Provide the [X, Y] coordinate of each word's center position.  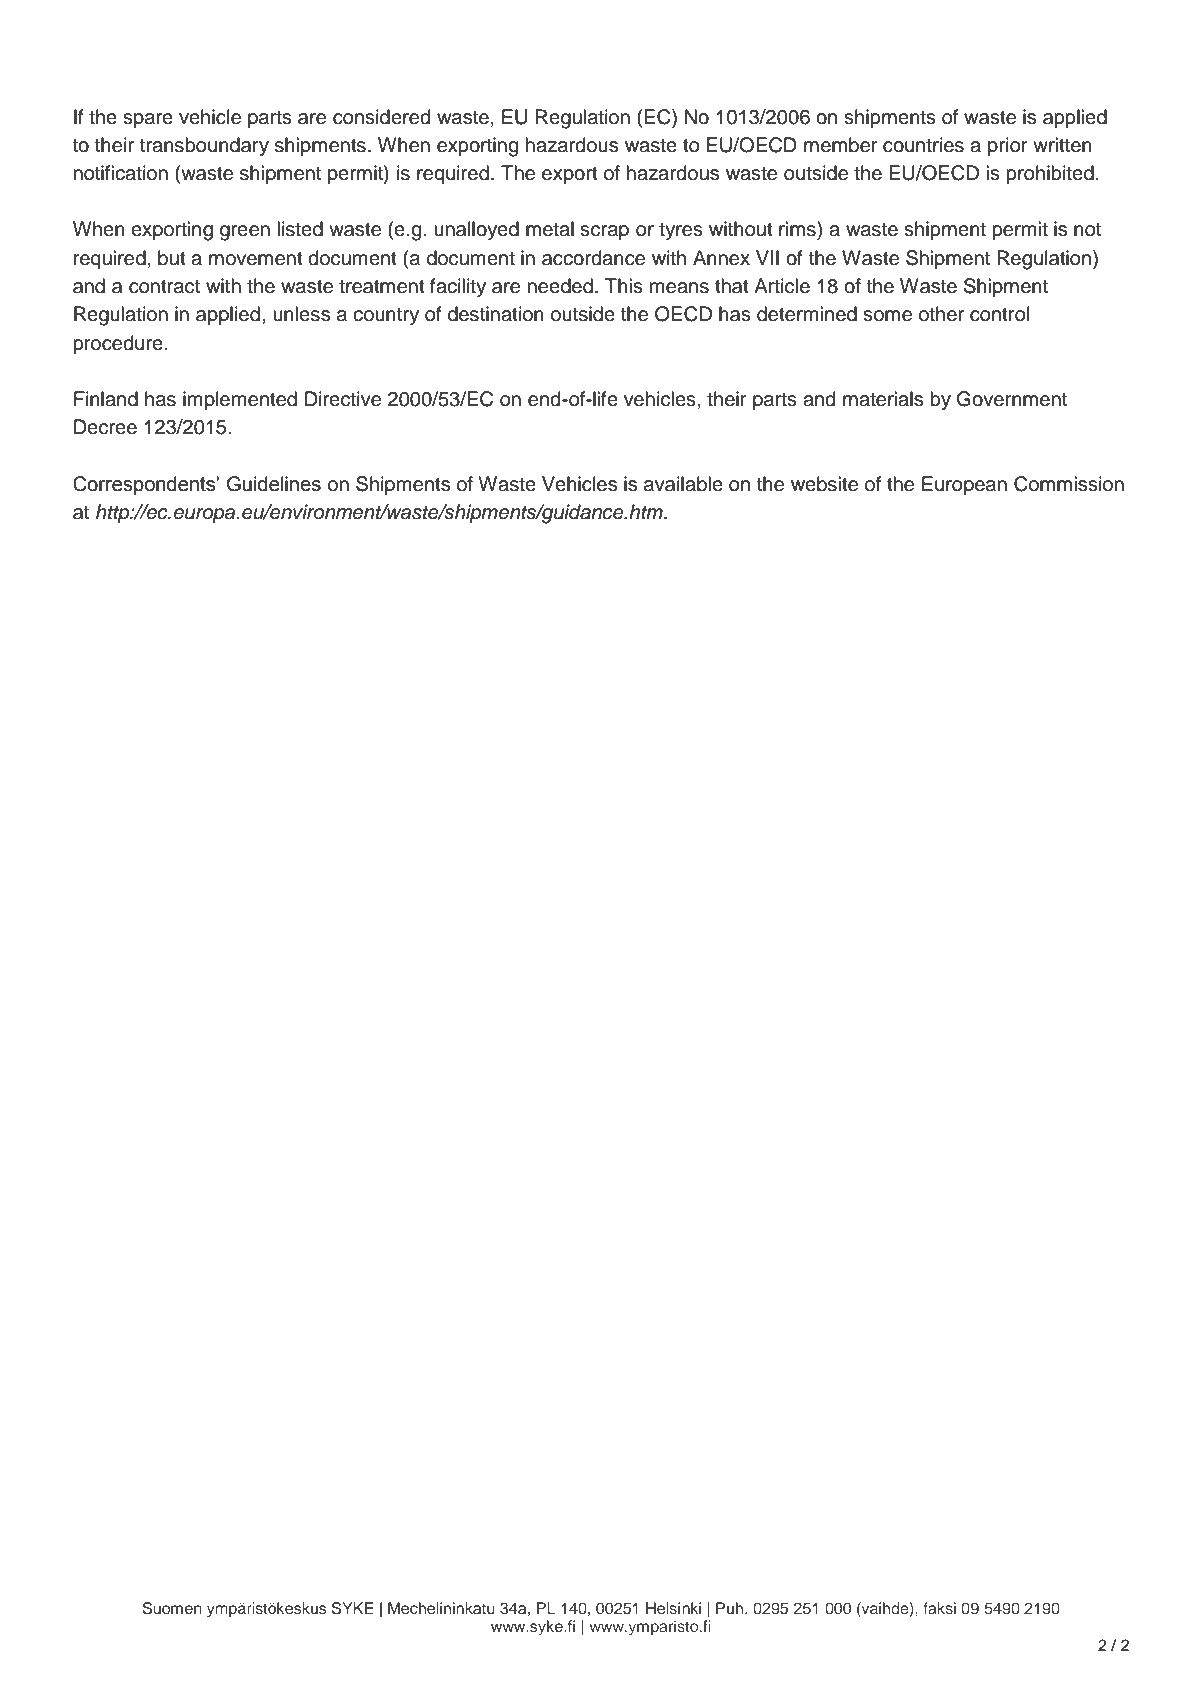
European [964, 485]
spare [148, 120]
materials [883, 399]
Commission [1069, 484]
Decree [105, 427]
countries [923, 145]
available [683, 484]
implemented [240, 400]
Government [1012, 399]
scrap [604, 232]
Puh [731, 1608]
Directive [343, 399]
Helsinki [673, 1608]
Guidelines [274, 484]
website [824, 484]
